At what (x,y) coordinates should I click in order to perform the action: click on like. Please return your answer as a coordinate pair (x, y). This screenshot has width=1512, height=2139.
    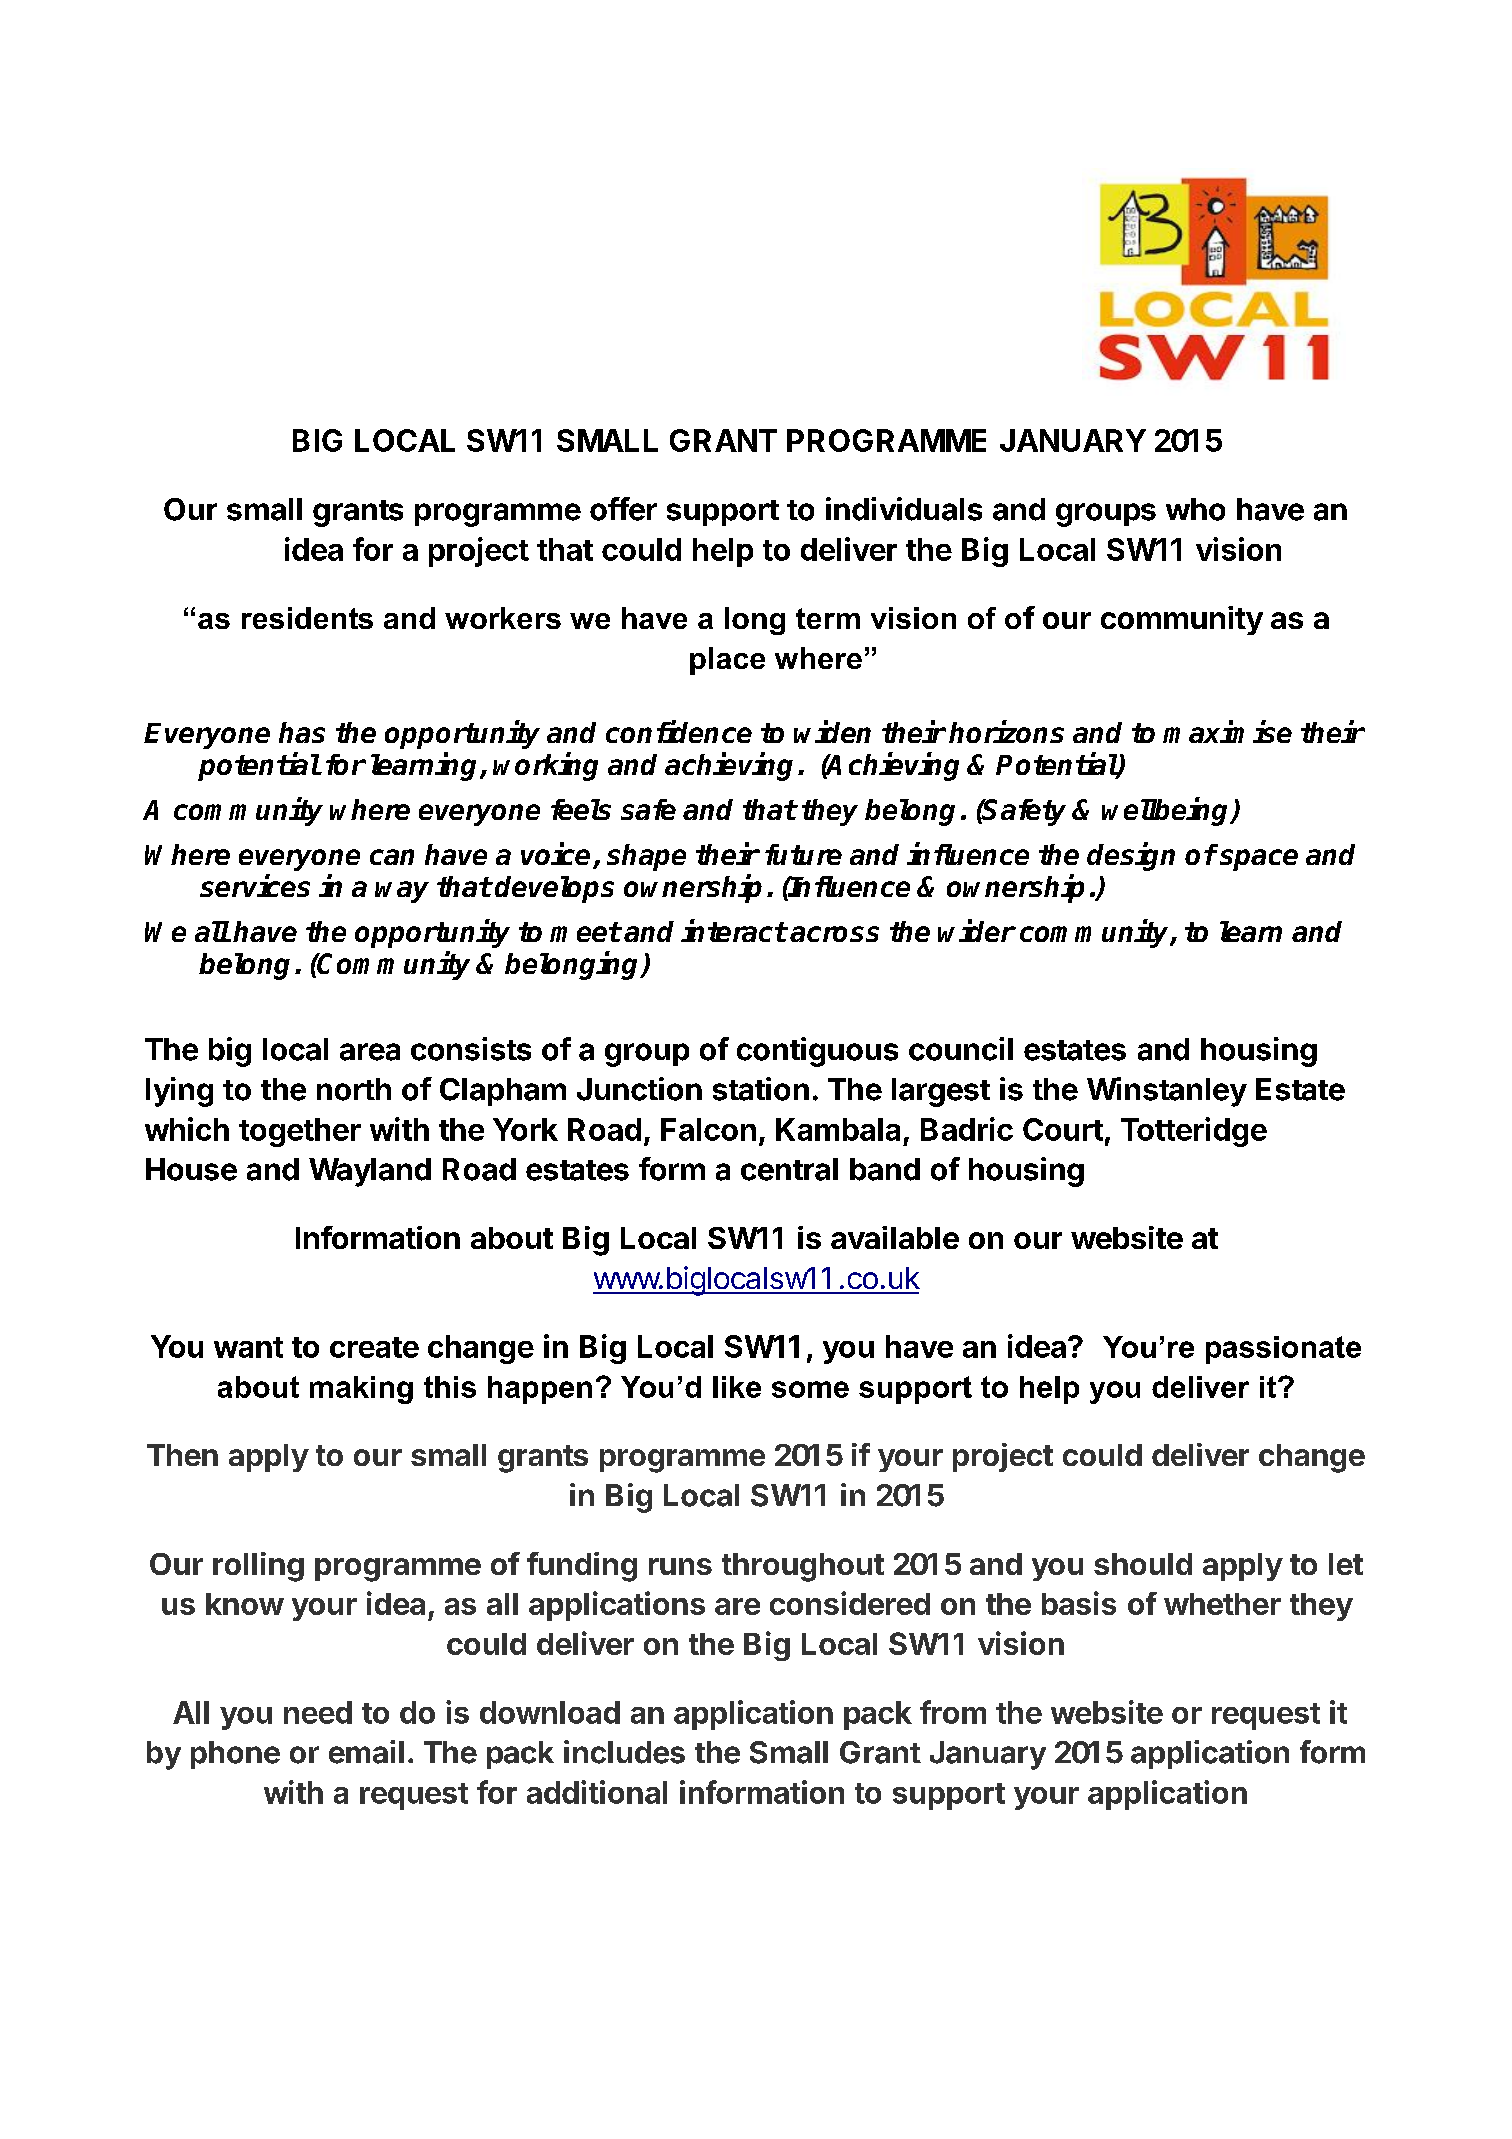
    Looking at the image, I should click on (737, 1387).
